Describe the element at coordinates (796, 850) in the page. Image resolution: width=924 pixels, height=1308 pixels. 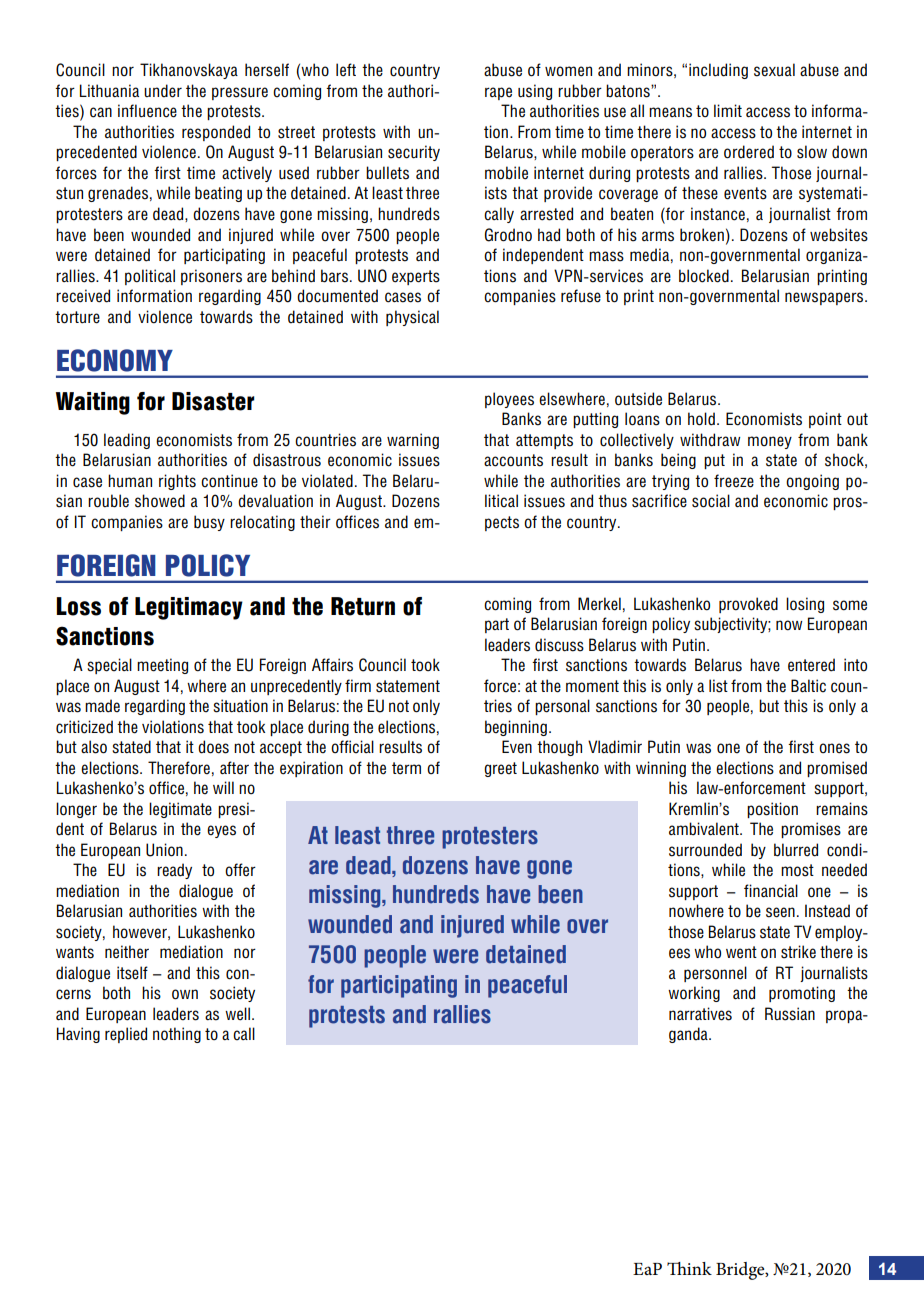
I see `blurred` at that location.
